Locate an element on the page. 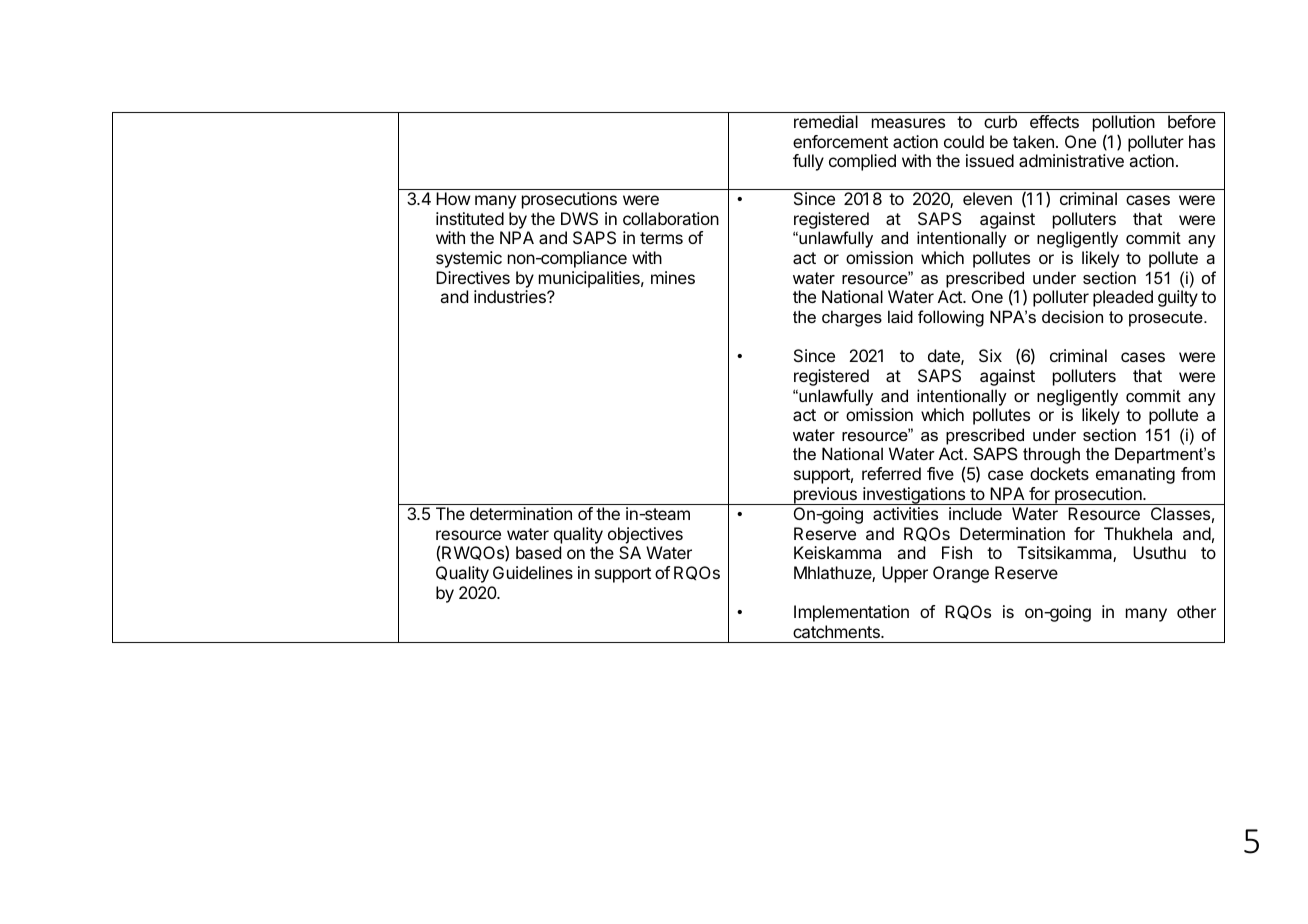  How is located at coordinates (453, 198).
